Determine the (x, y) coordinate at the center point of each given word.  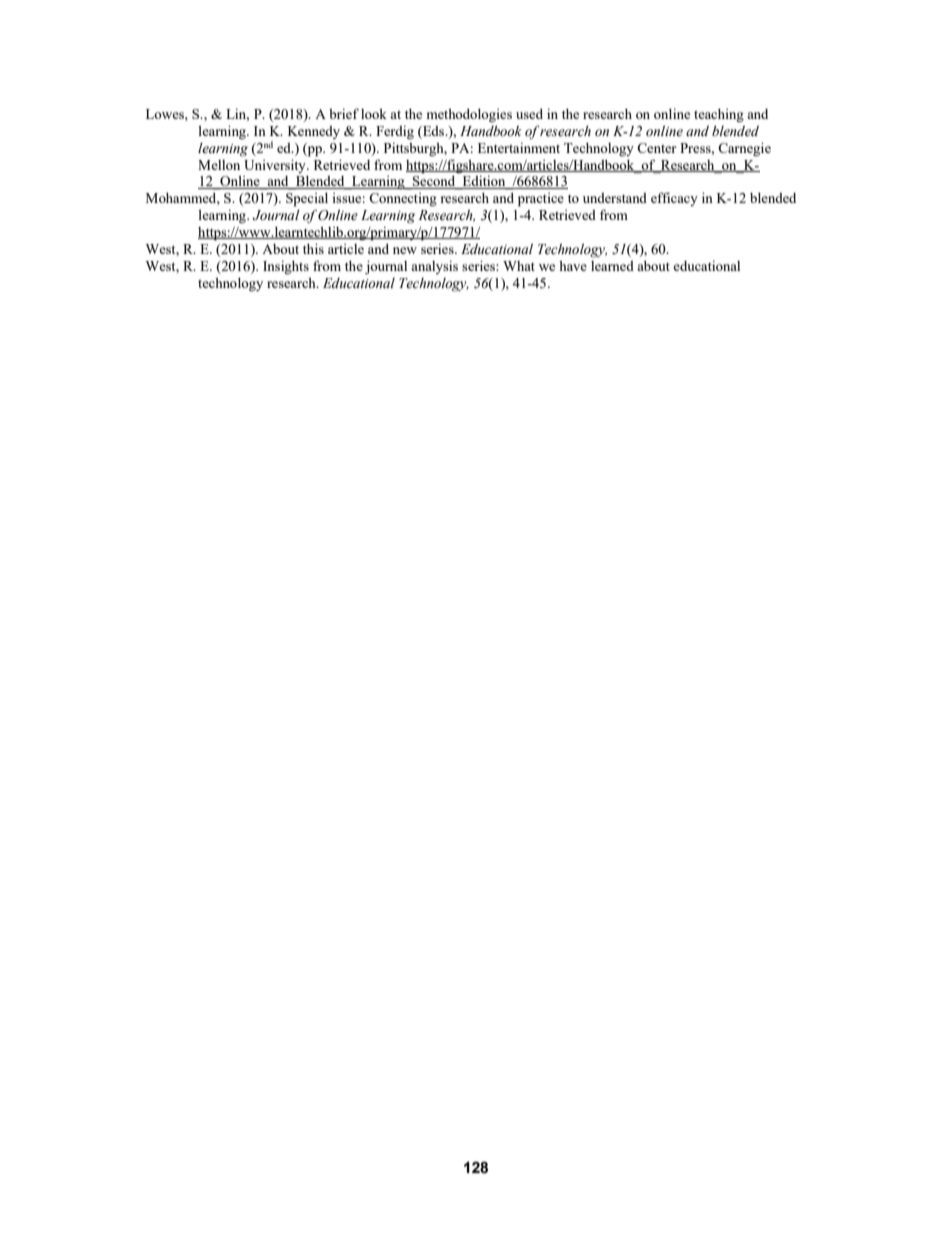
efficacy (674, 199)
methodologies (469, 115)
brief (344, 113)
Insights (286, 267)
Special (307, 200)
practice (541, 200)
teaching (719, 116)
